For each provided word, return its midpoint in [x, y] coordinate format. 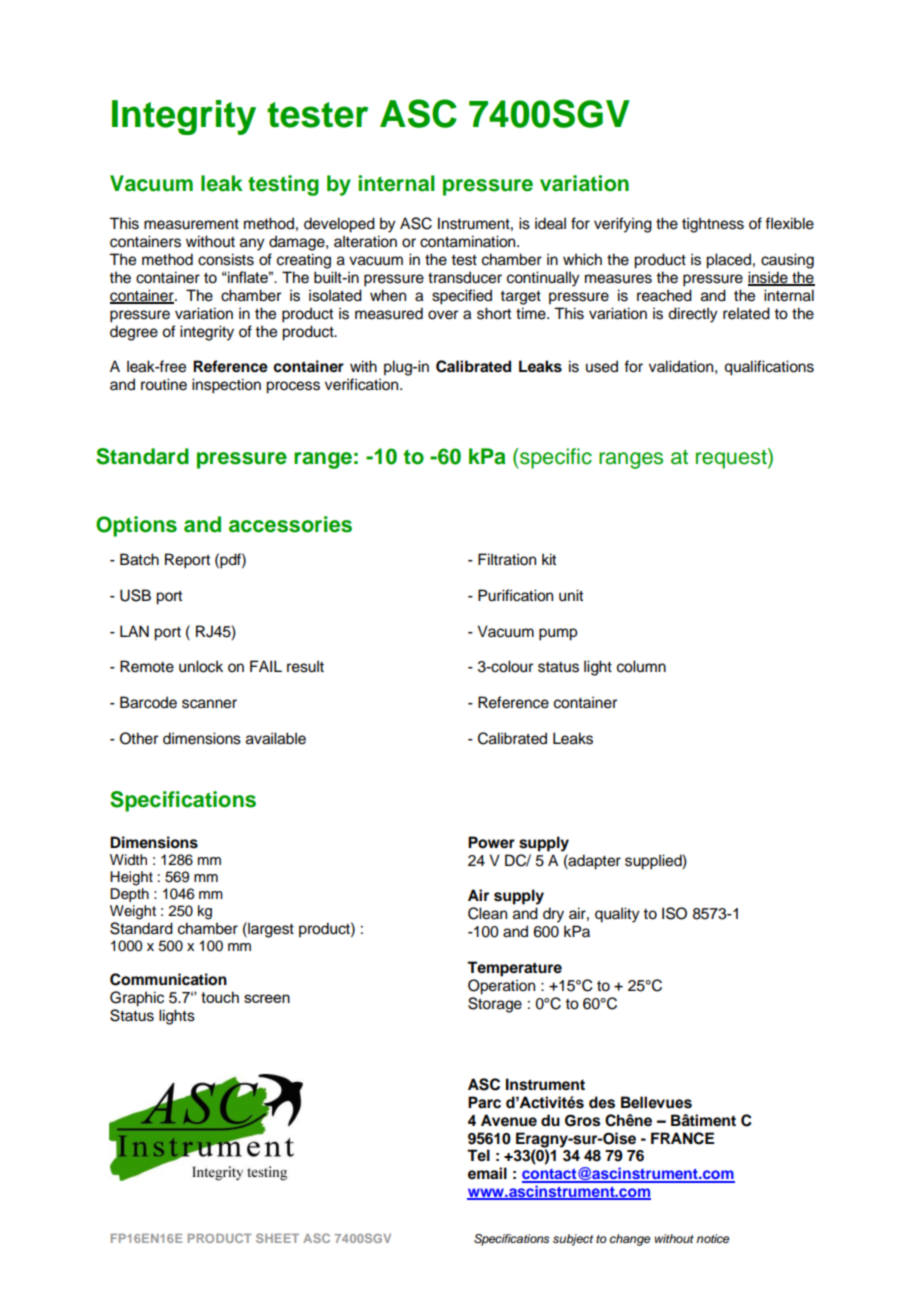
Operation [501, 987]
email [487, 1173]
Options [136, 526]
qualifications [769, 368]
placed [728, 261]
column [641, 666]
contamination [469, 241]
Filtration [507, 559]
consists [226, 259]
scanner [209, 704]
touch [220, 997]
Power [491, 842]
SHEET [277, 1238]
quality [617, 915]
